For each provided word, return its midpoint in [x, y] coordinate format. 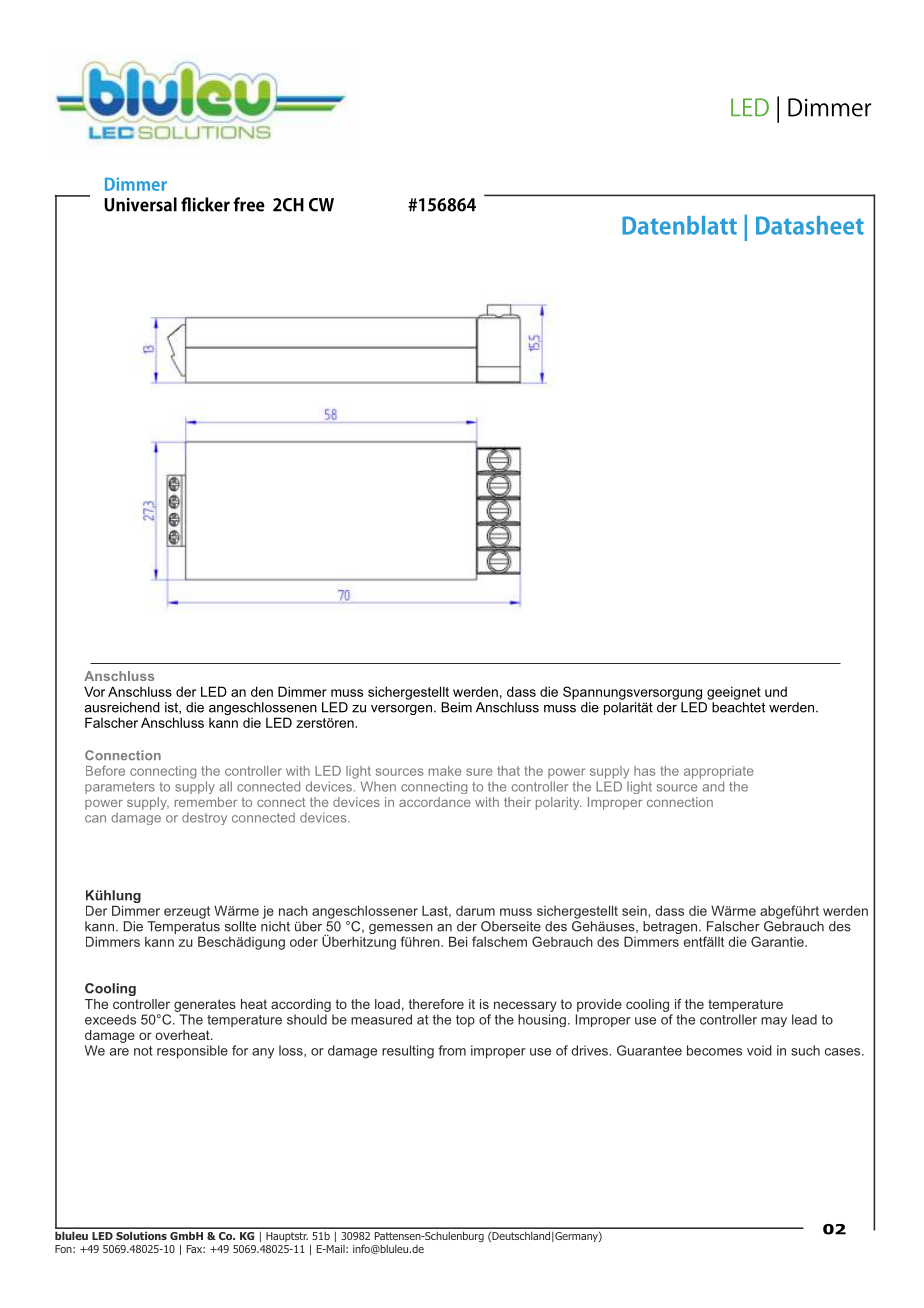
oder [304, 941]
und [776, 691]
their [517, 802]
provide [599, 1005]
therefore [436, 1004]
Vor [94, 691]
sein [634, 911]
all [225, 786]
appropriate [718, 772]
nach [293, 911]
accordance [434, 802]
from [452, 1050]
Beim [456, 707]
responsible [192, 1052]
